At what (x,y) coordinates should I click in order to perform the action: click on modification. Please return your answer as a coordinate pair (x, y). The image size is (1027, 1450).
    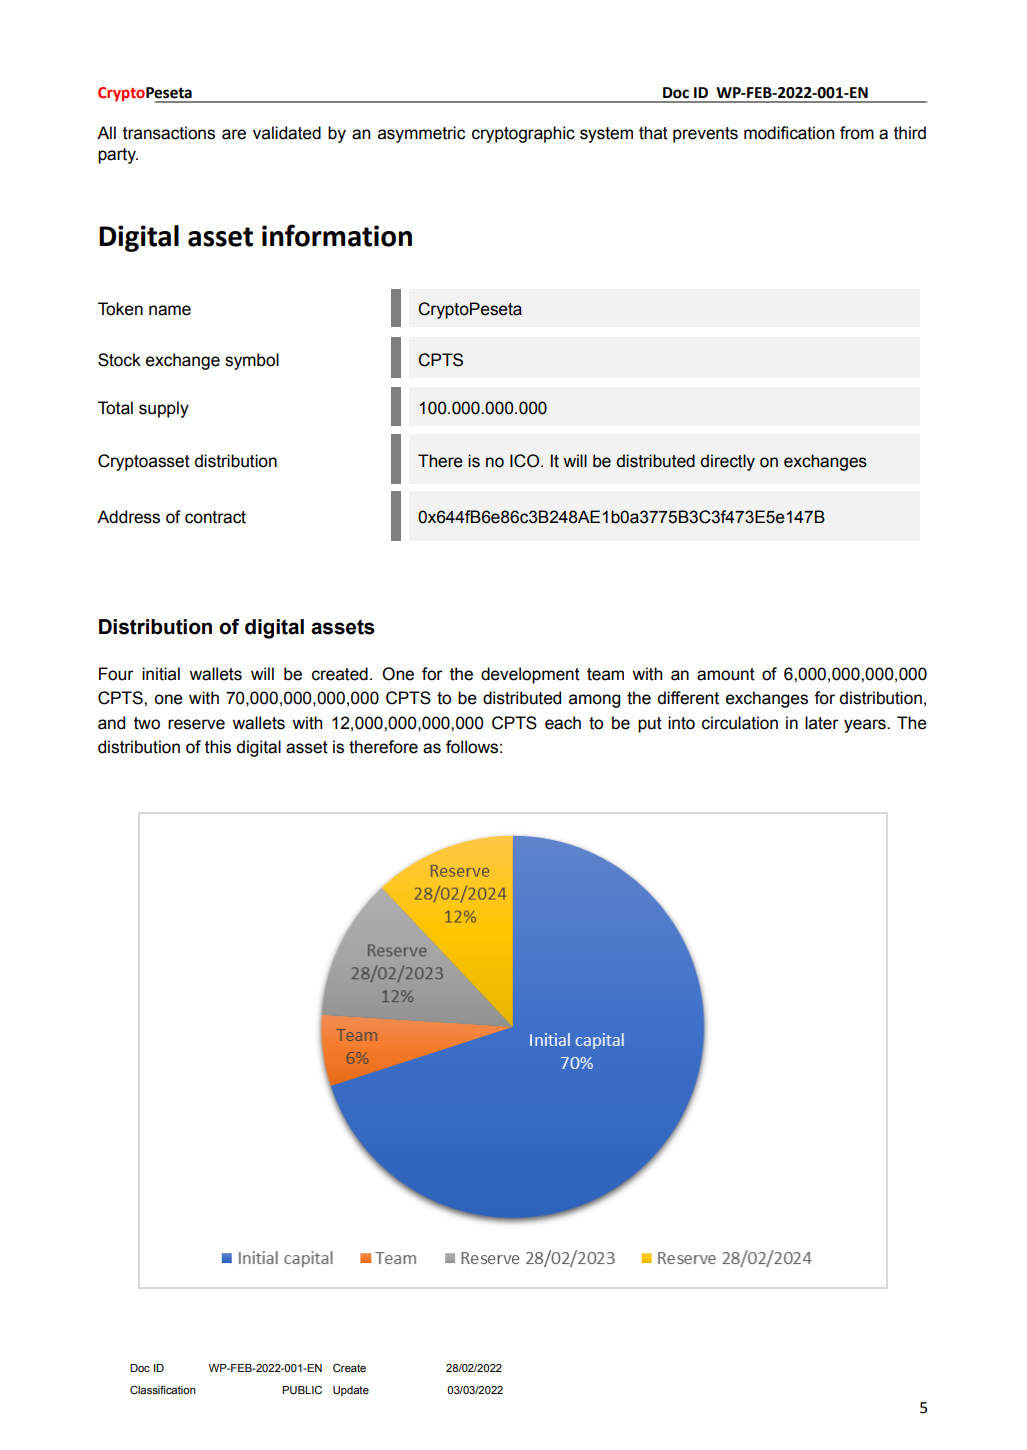
    Looking at the image, I should click on (789, 133).
